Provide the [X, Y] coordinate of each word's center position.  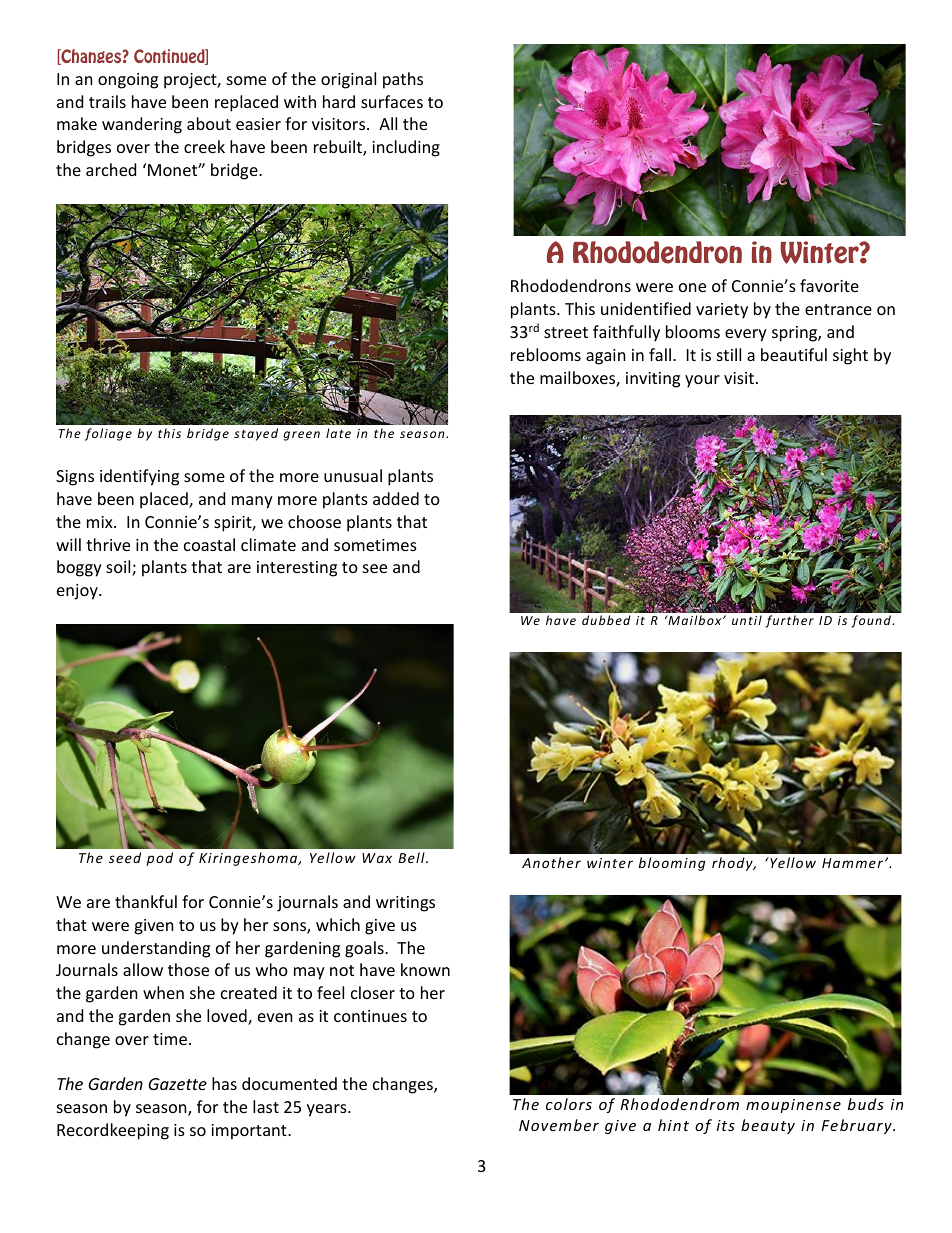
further [789, 621]
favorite [829, 285]
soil [119, 568]
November [559, 1125]
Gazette [177, 1084]
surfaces [392, 101]
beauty [768, 1126]
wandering [142, 125]
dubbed [606, 620]
